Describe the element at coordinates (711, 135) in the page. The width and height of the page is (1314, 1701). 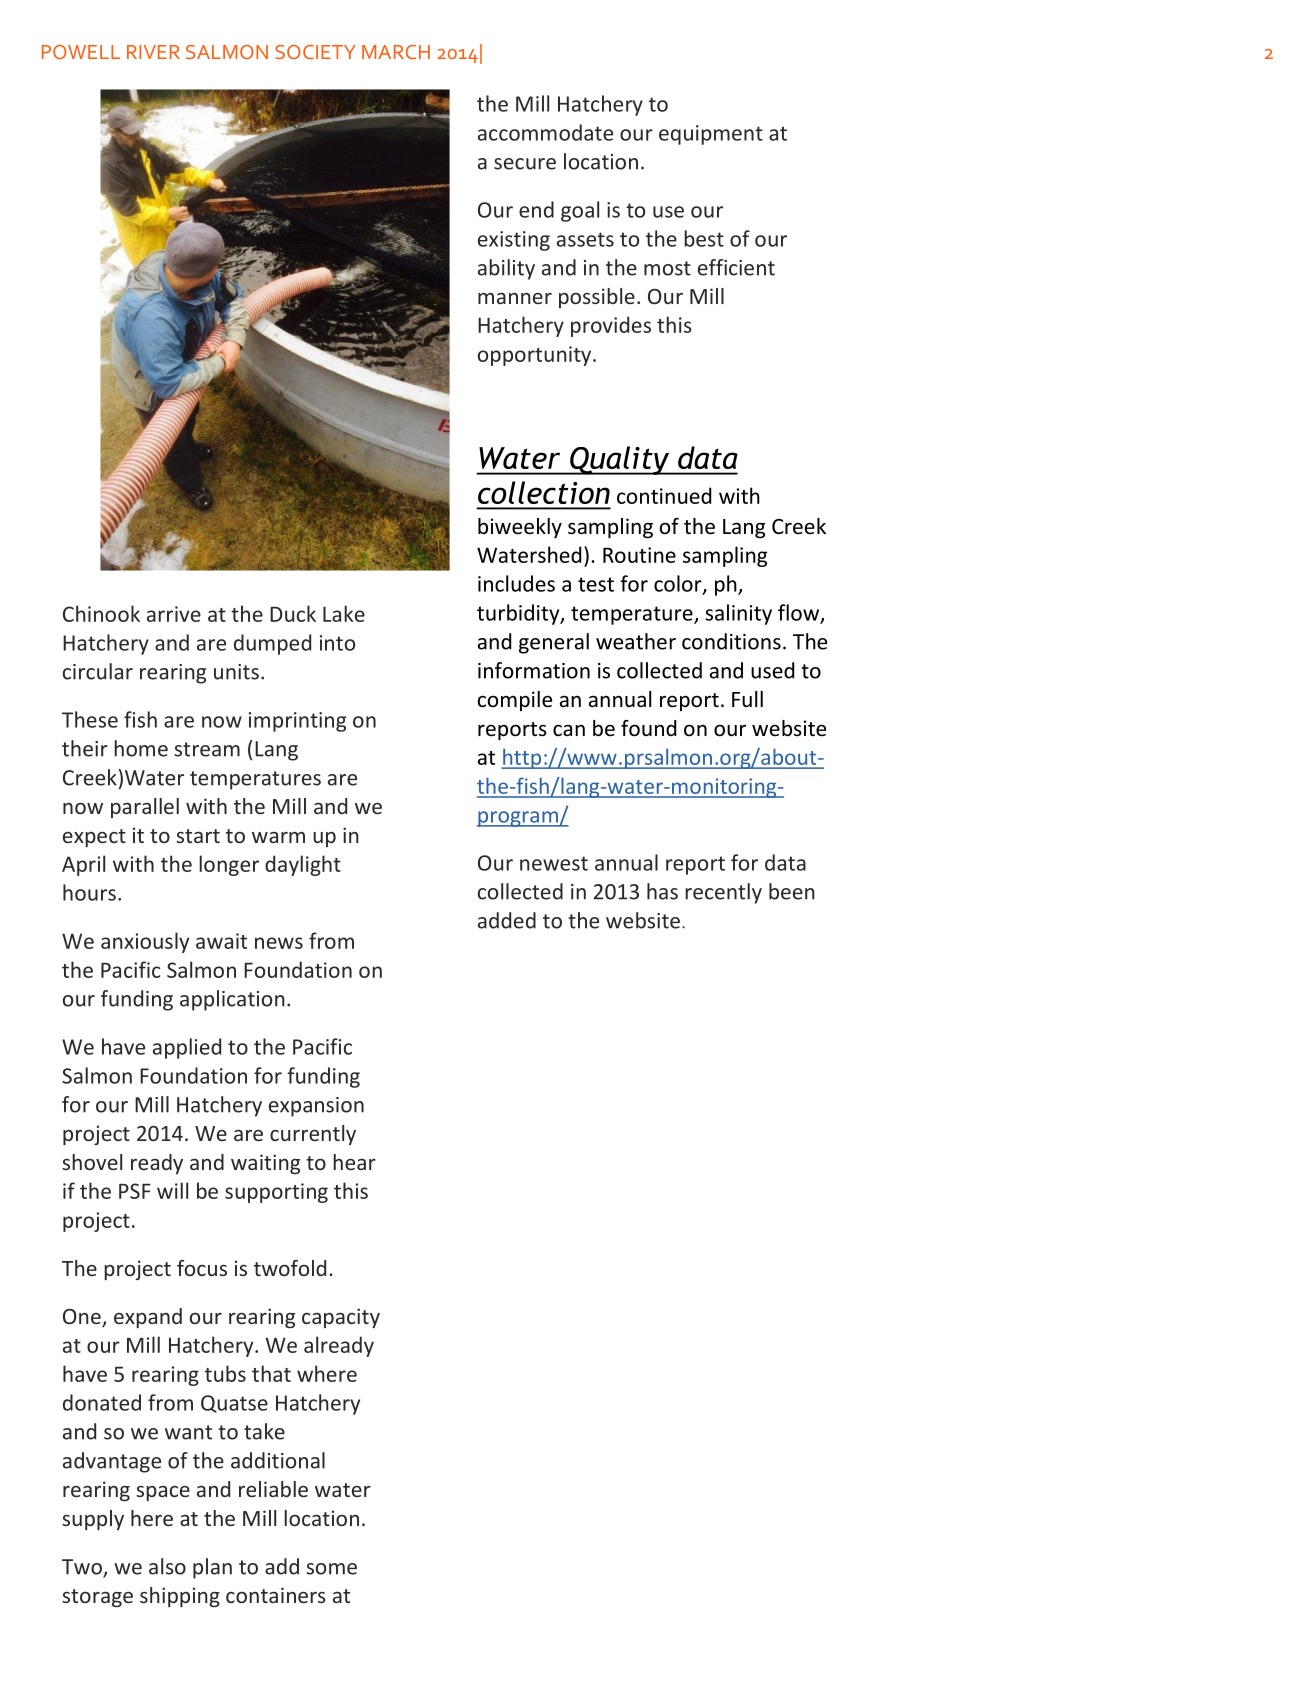
I see `equipment` at that location.
